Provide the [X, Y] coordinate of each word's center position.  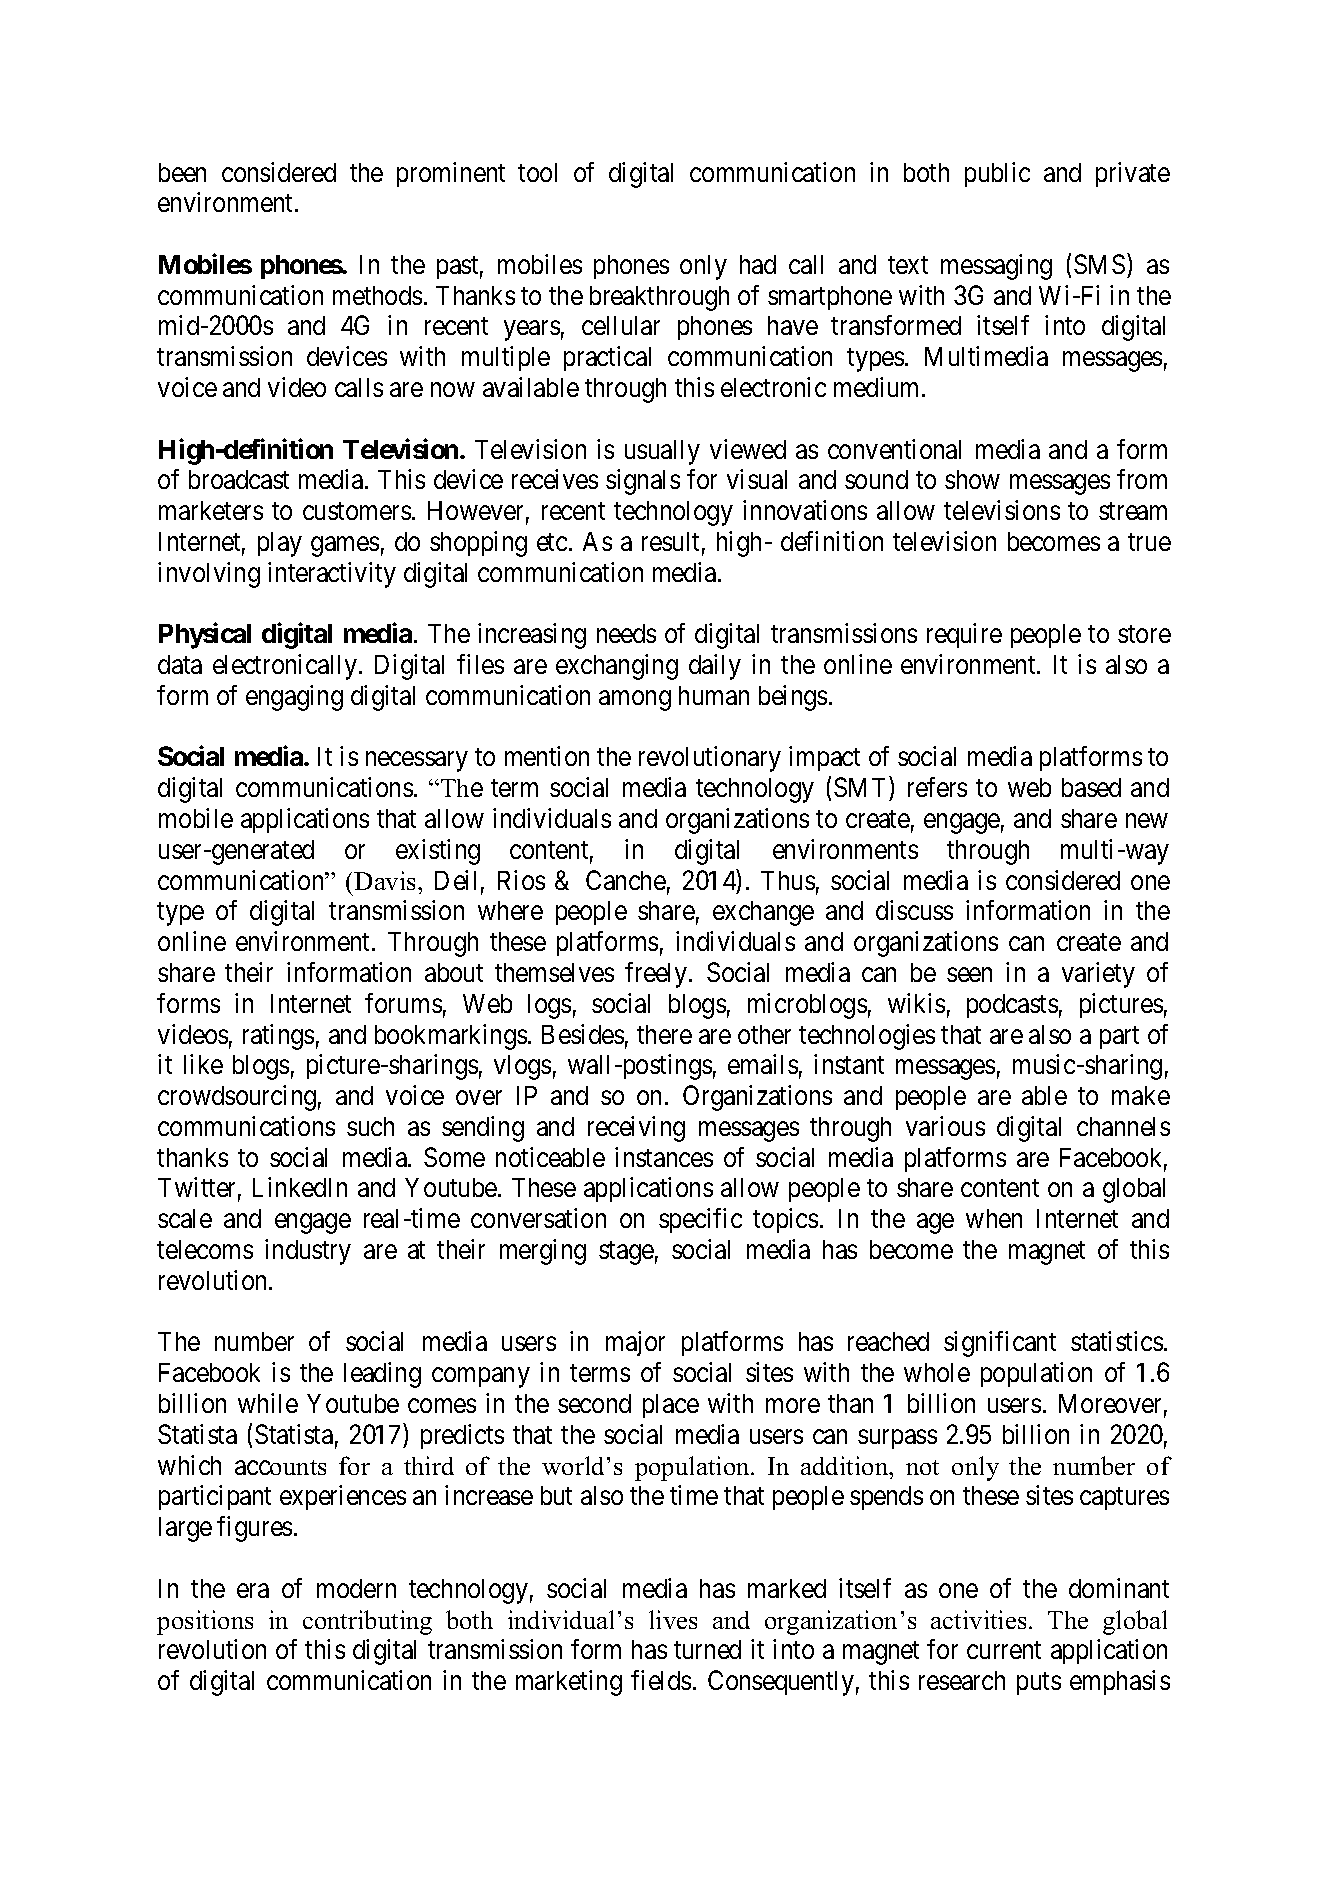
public [997, 174]
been [182, 172]
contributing [367, 1622]
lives [673, 1619]
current [1004, 1650]
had [758, 264]
